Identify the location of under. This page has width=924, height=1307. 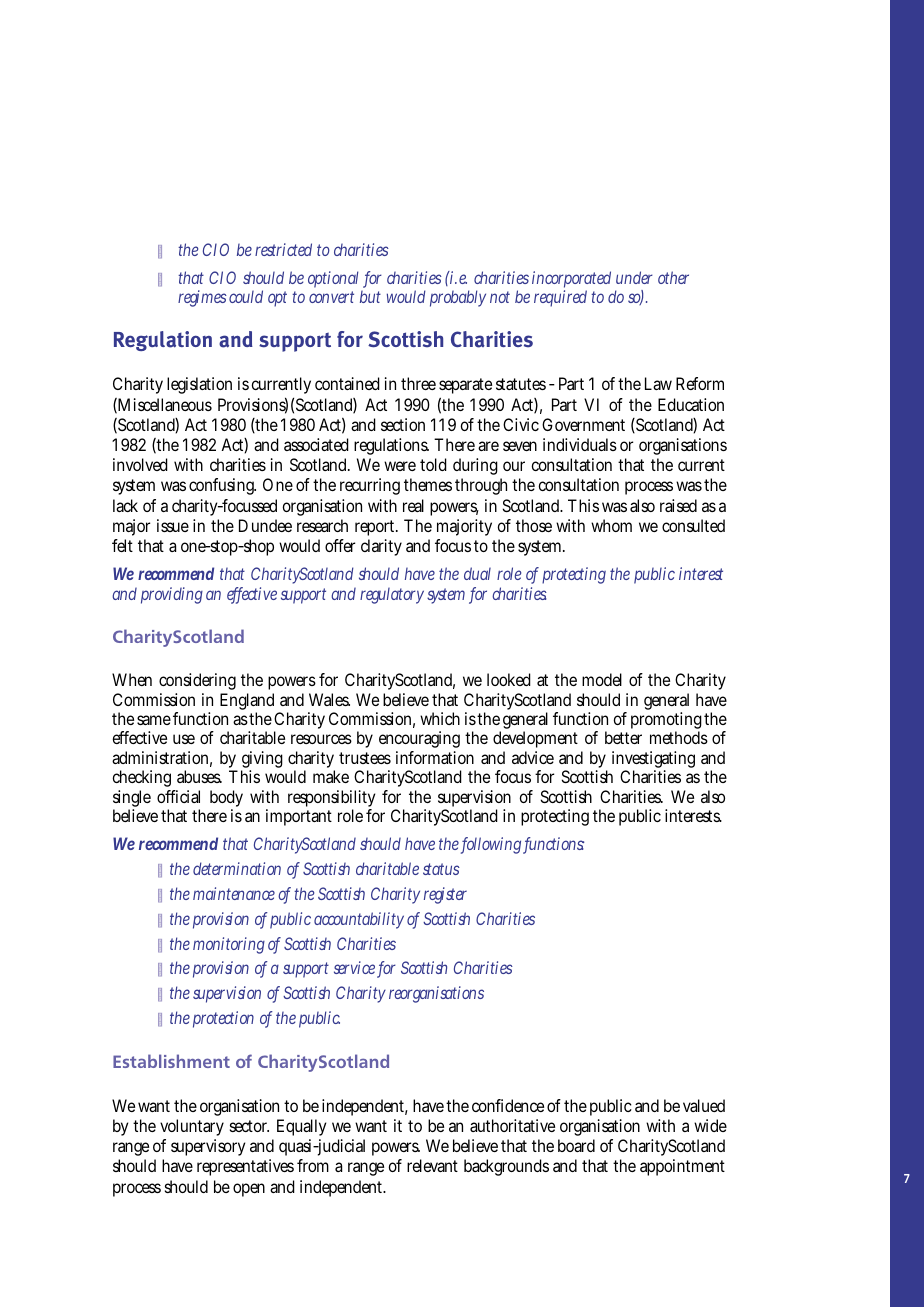
(634, 277).
